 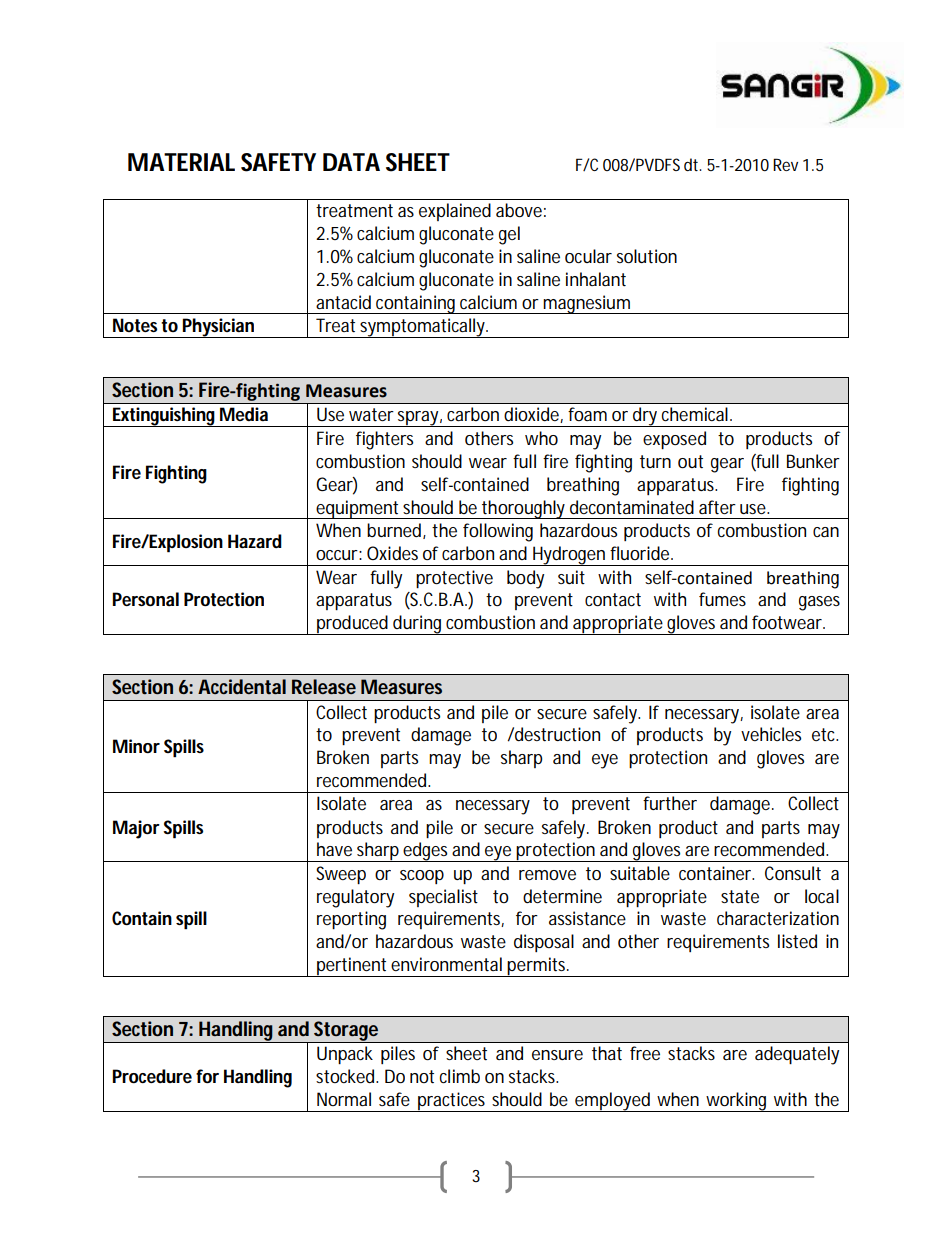 What do you see at coordinates (455, 212) in the image?
I see `explained` at bounding box center [455, 212].
